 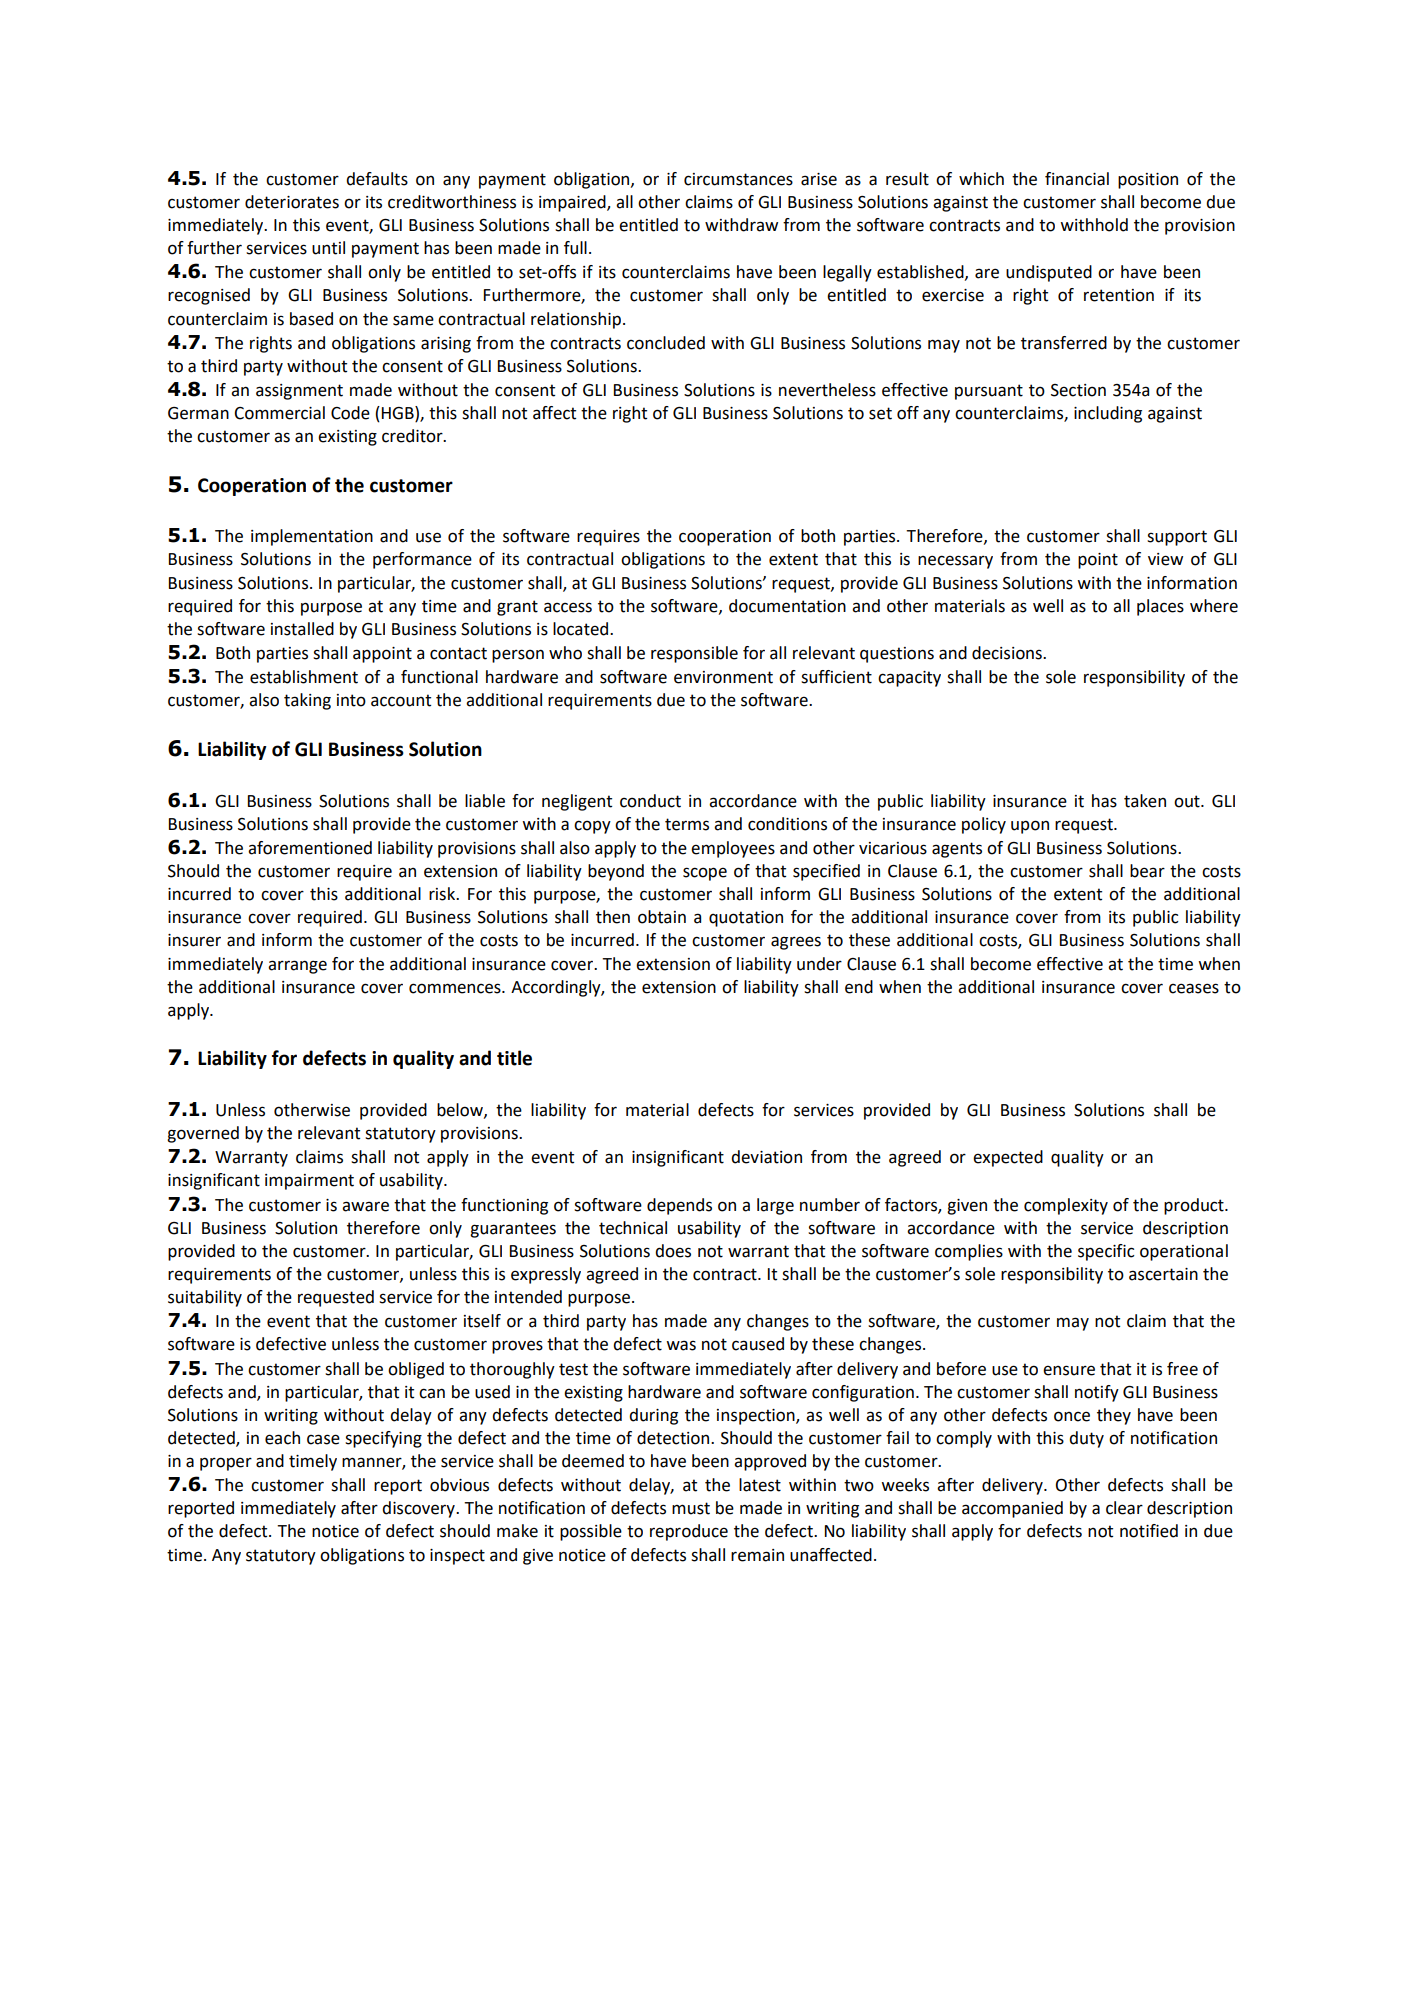 I want to click on financial, so click(x=1077, y=179).
